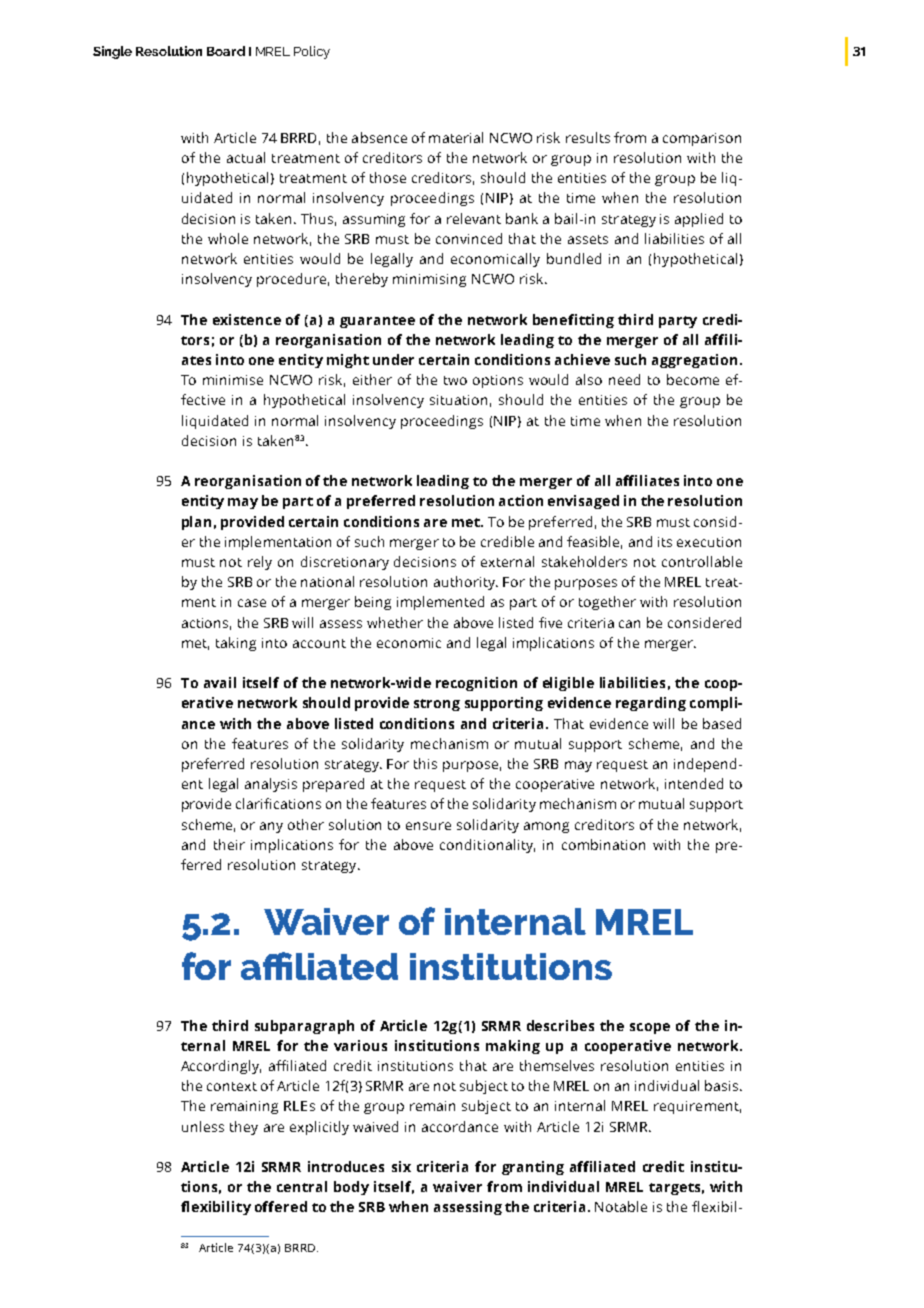  What do you see at coordinates (236, 644) in the page?
I see `taking` at bounding box center [236, 644].
